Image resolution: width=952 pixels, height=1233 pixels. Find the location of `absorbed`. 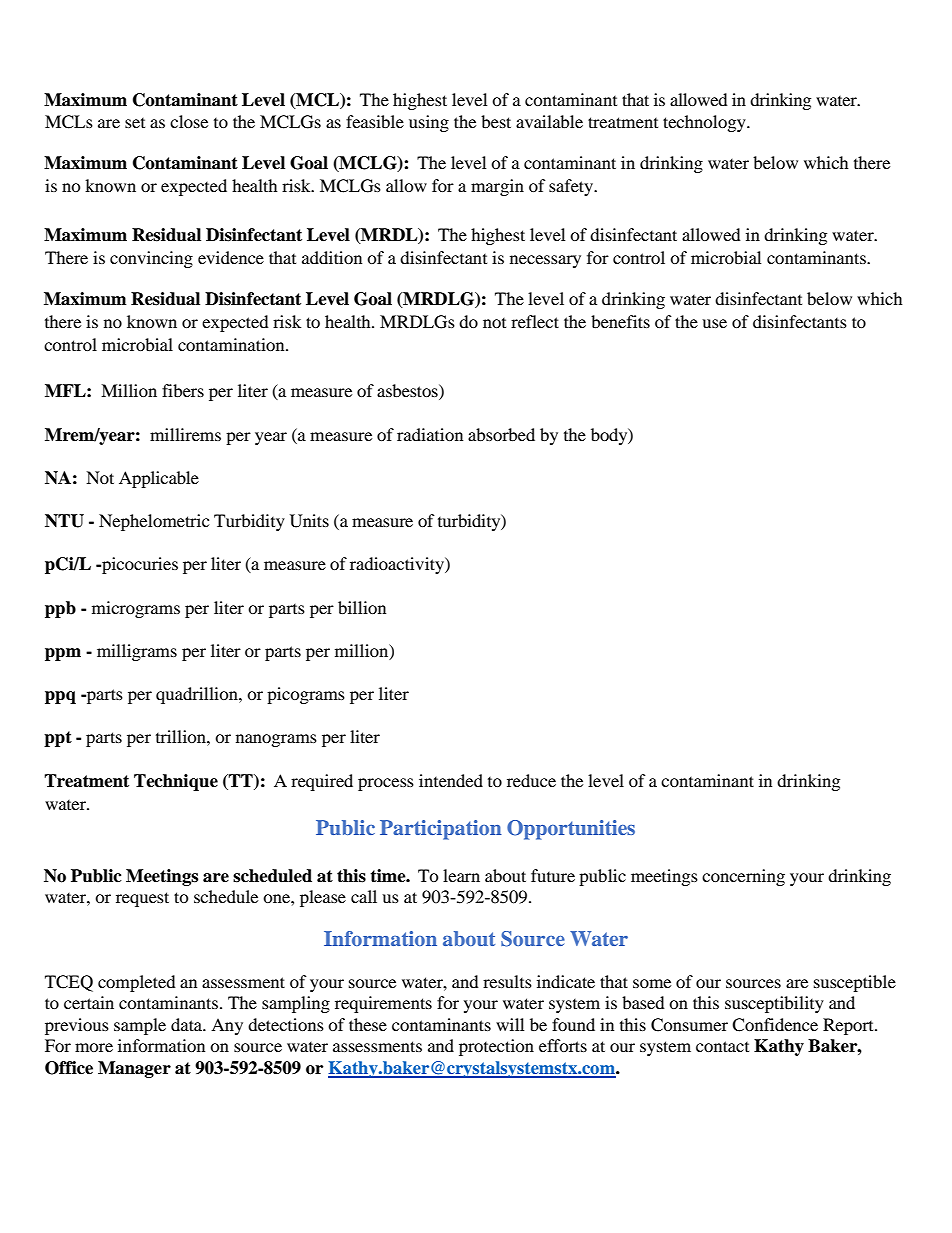

absorbed is located at coordinates (501, 434).
